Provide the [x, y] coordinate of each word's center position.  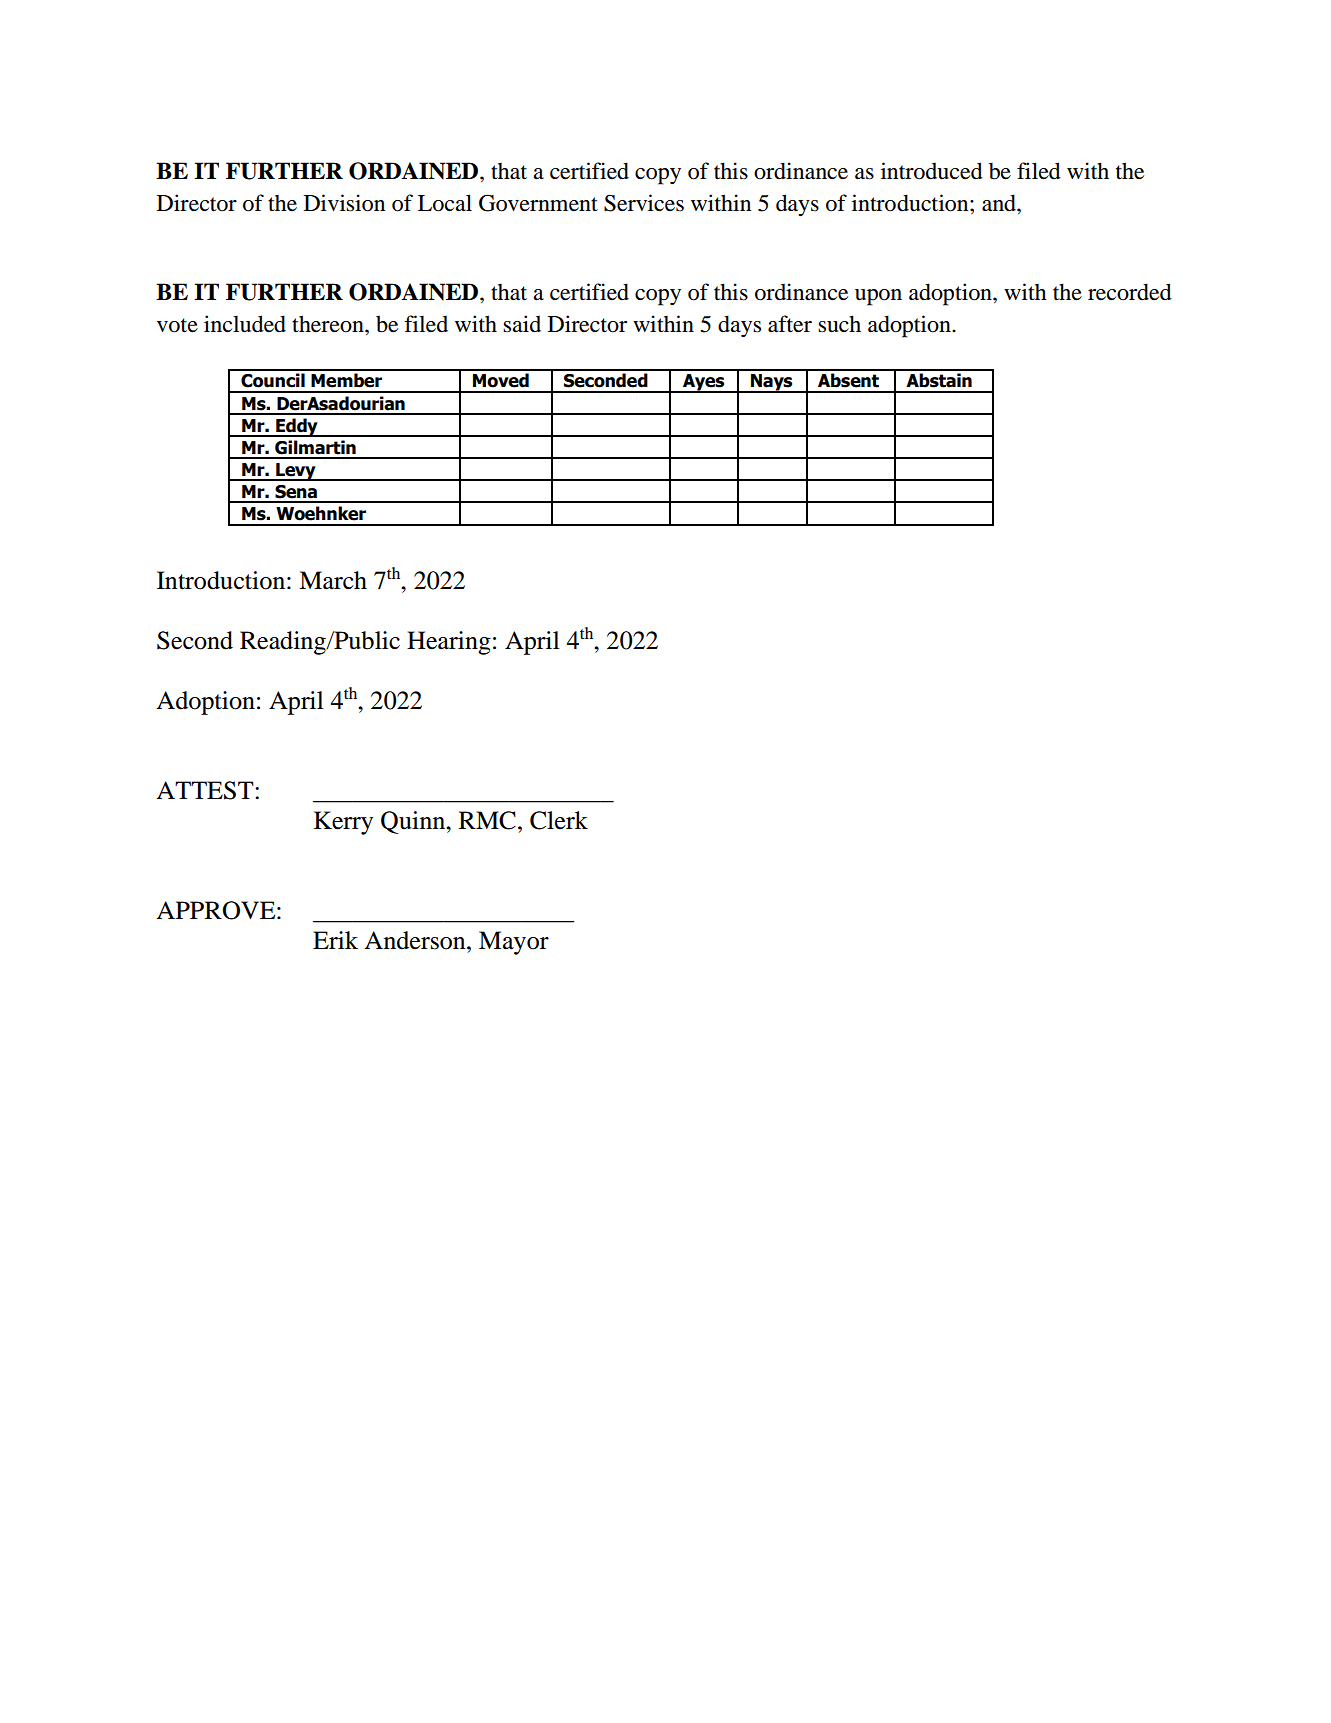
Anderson [416, 940]
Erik [335, 940]
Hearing [449, 643]
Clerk [559, 820]
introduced [932, 171]
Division [344, 203]
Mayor [514, 943]
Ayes [704, 383]
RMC [487, 820]
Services [644, 203]
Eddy [297, 427]
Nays [772, 383]
